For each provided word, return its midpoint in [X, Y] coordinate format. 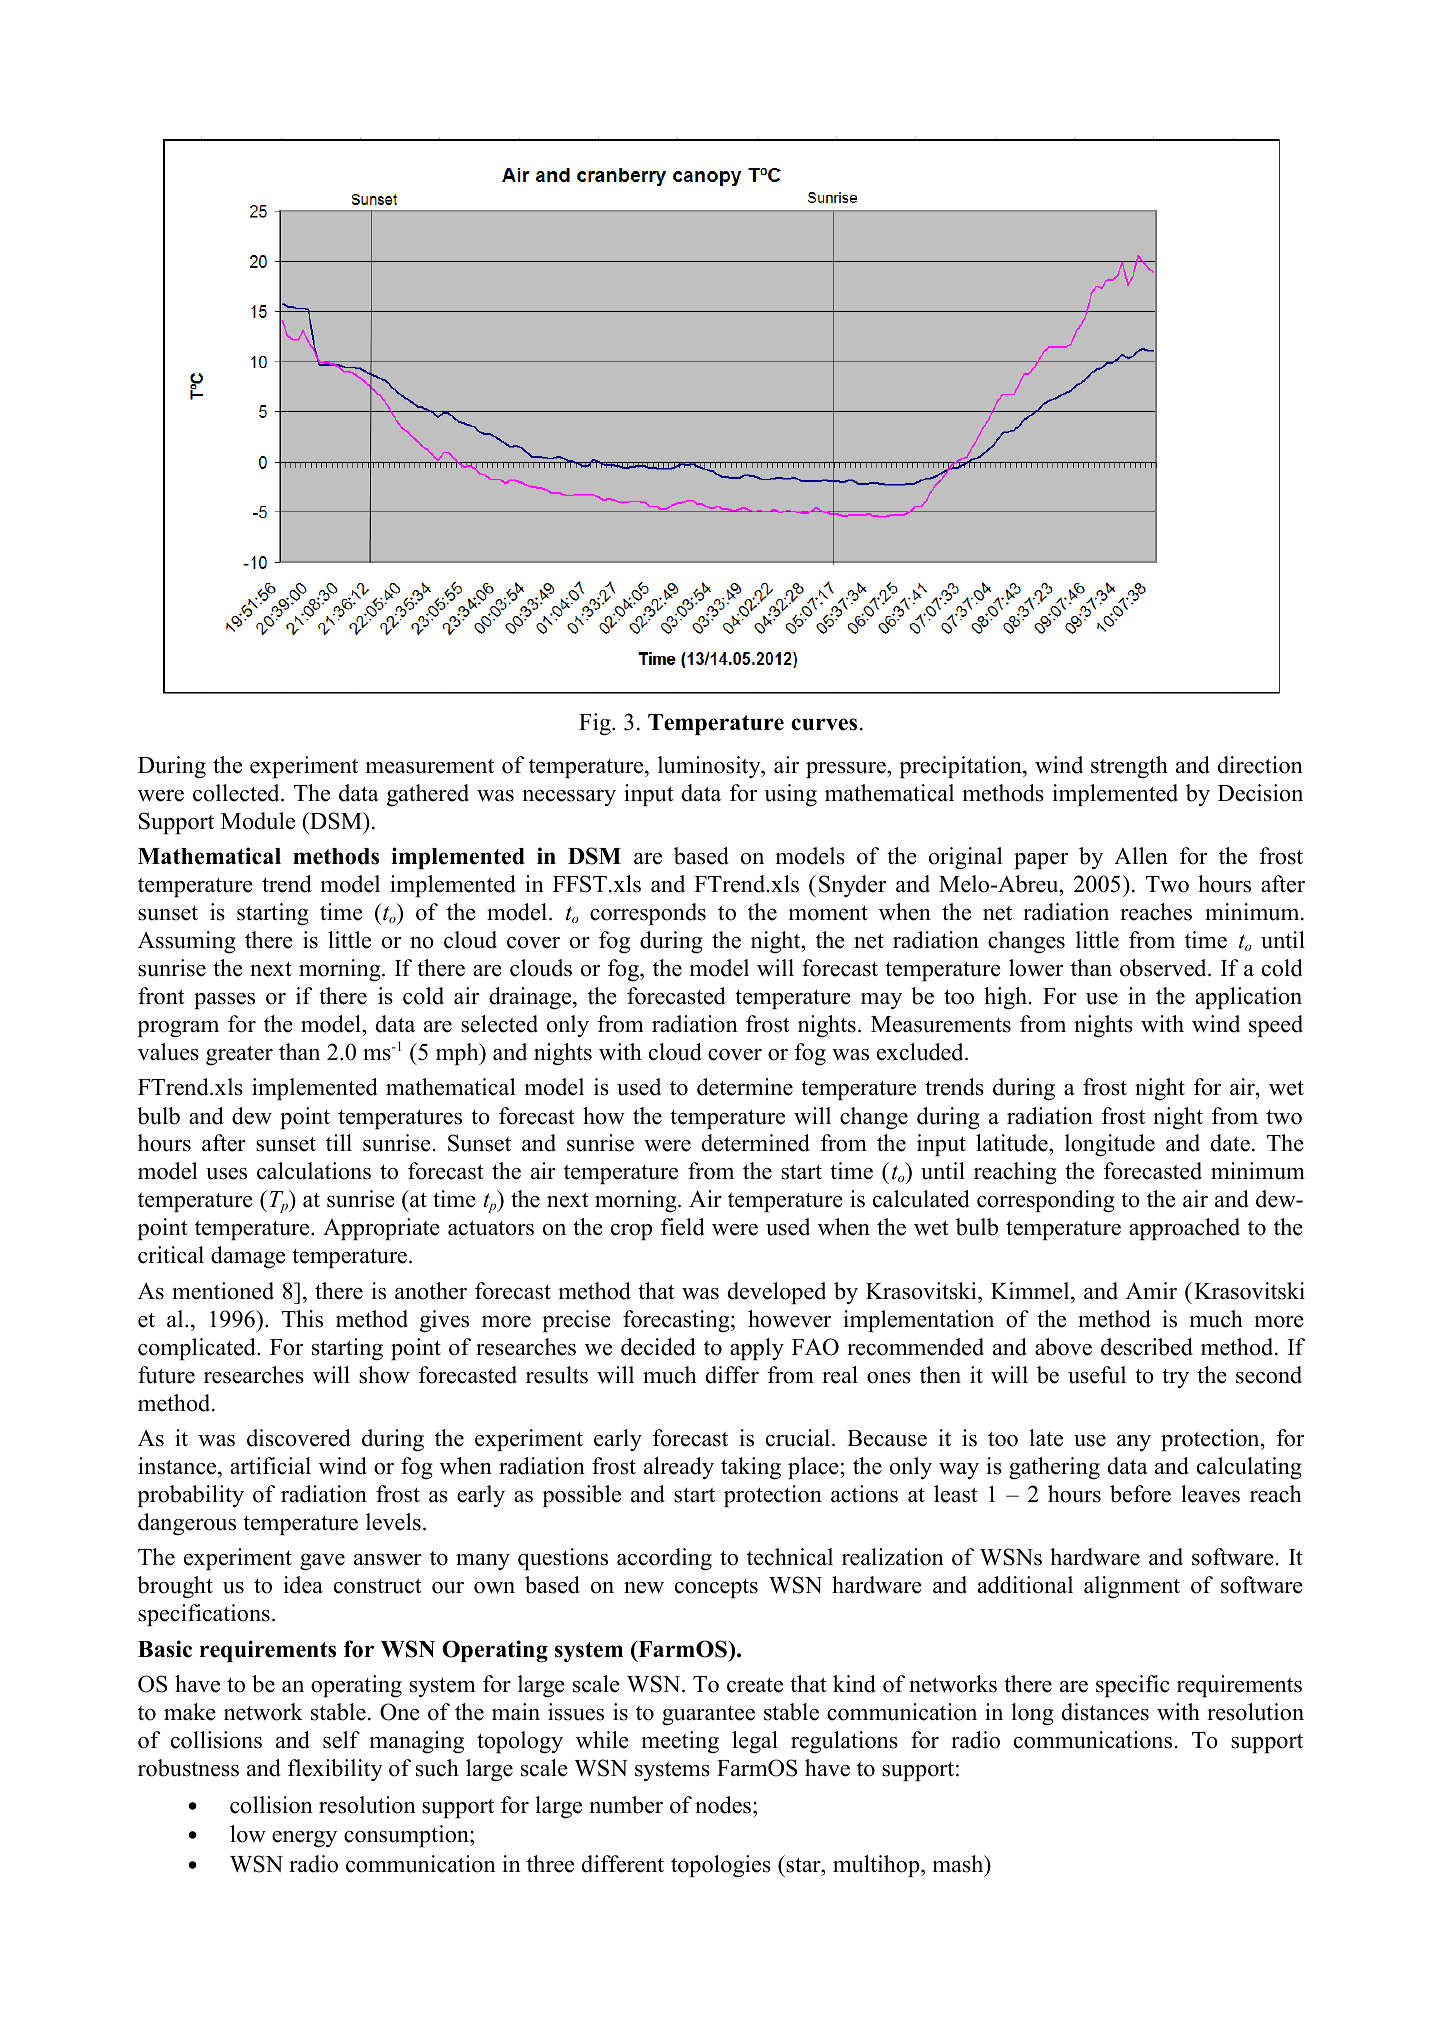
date [1230, 1143]
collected [237, 793]
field [683, 1227]
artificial [270, 1466]
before [1140, 1494]
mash [959, 1864]
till [339, 1142]
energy [304, 1839]
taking [751, 1468]
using [790, 795]
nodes [723, 1805]
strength [1129, 767]
